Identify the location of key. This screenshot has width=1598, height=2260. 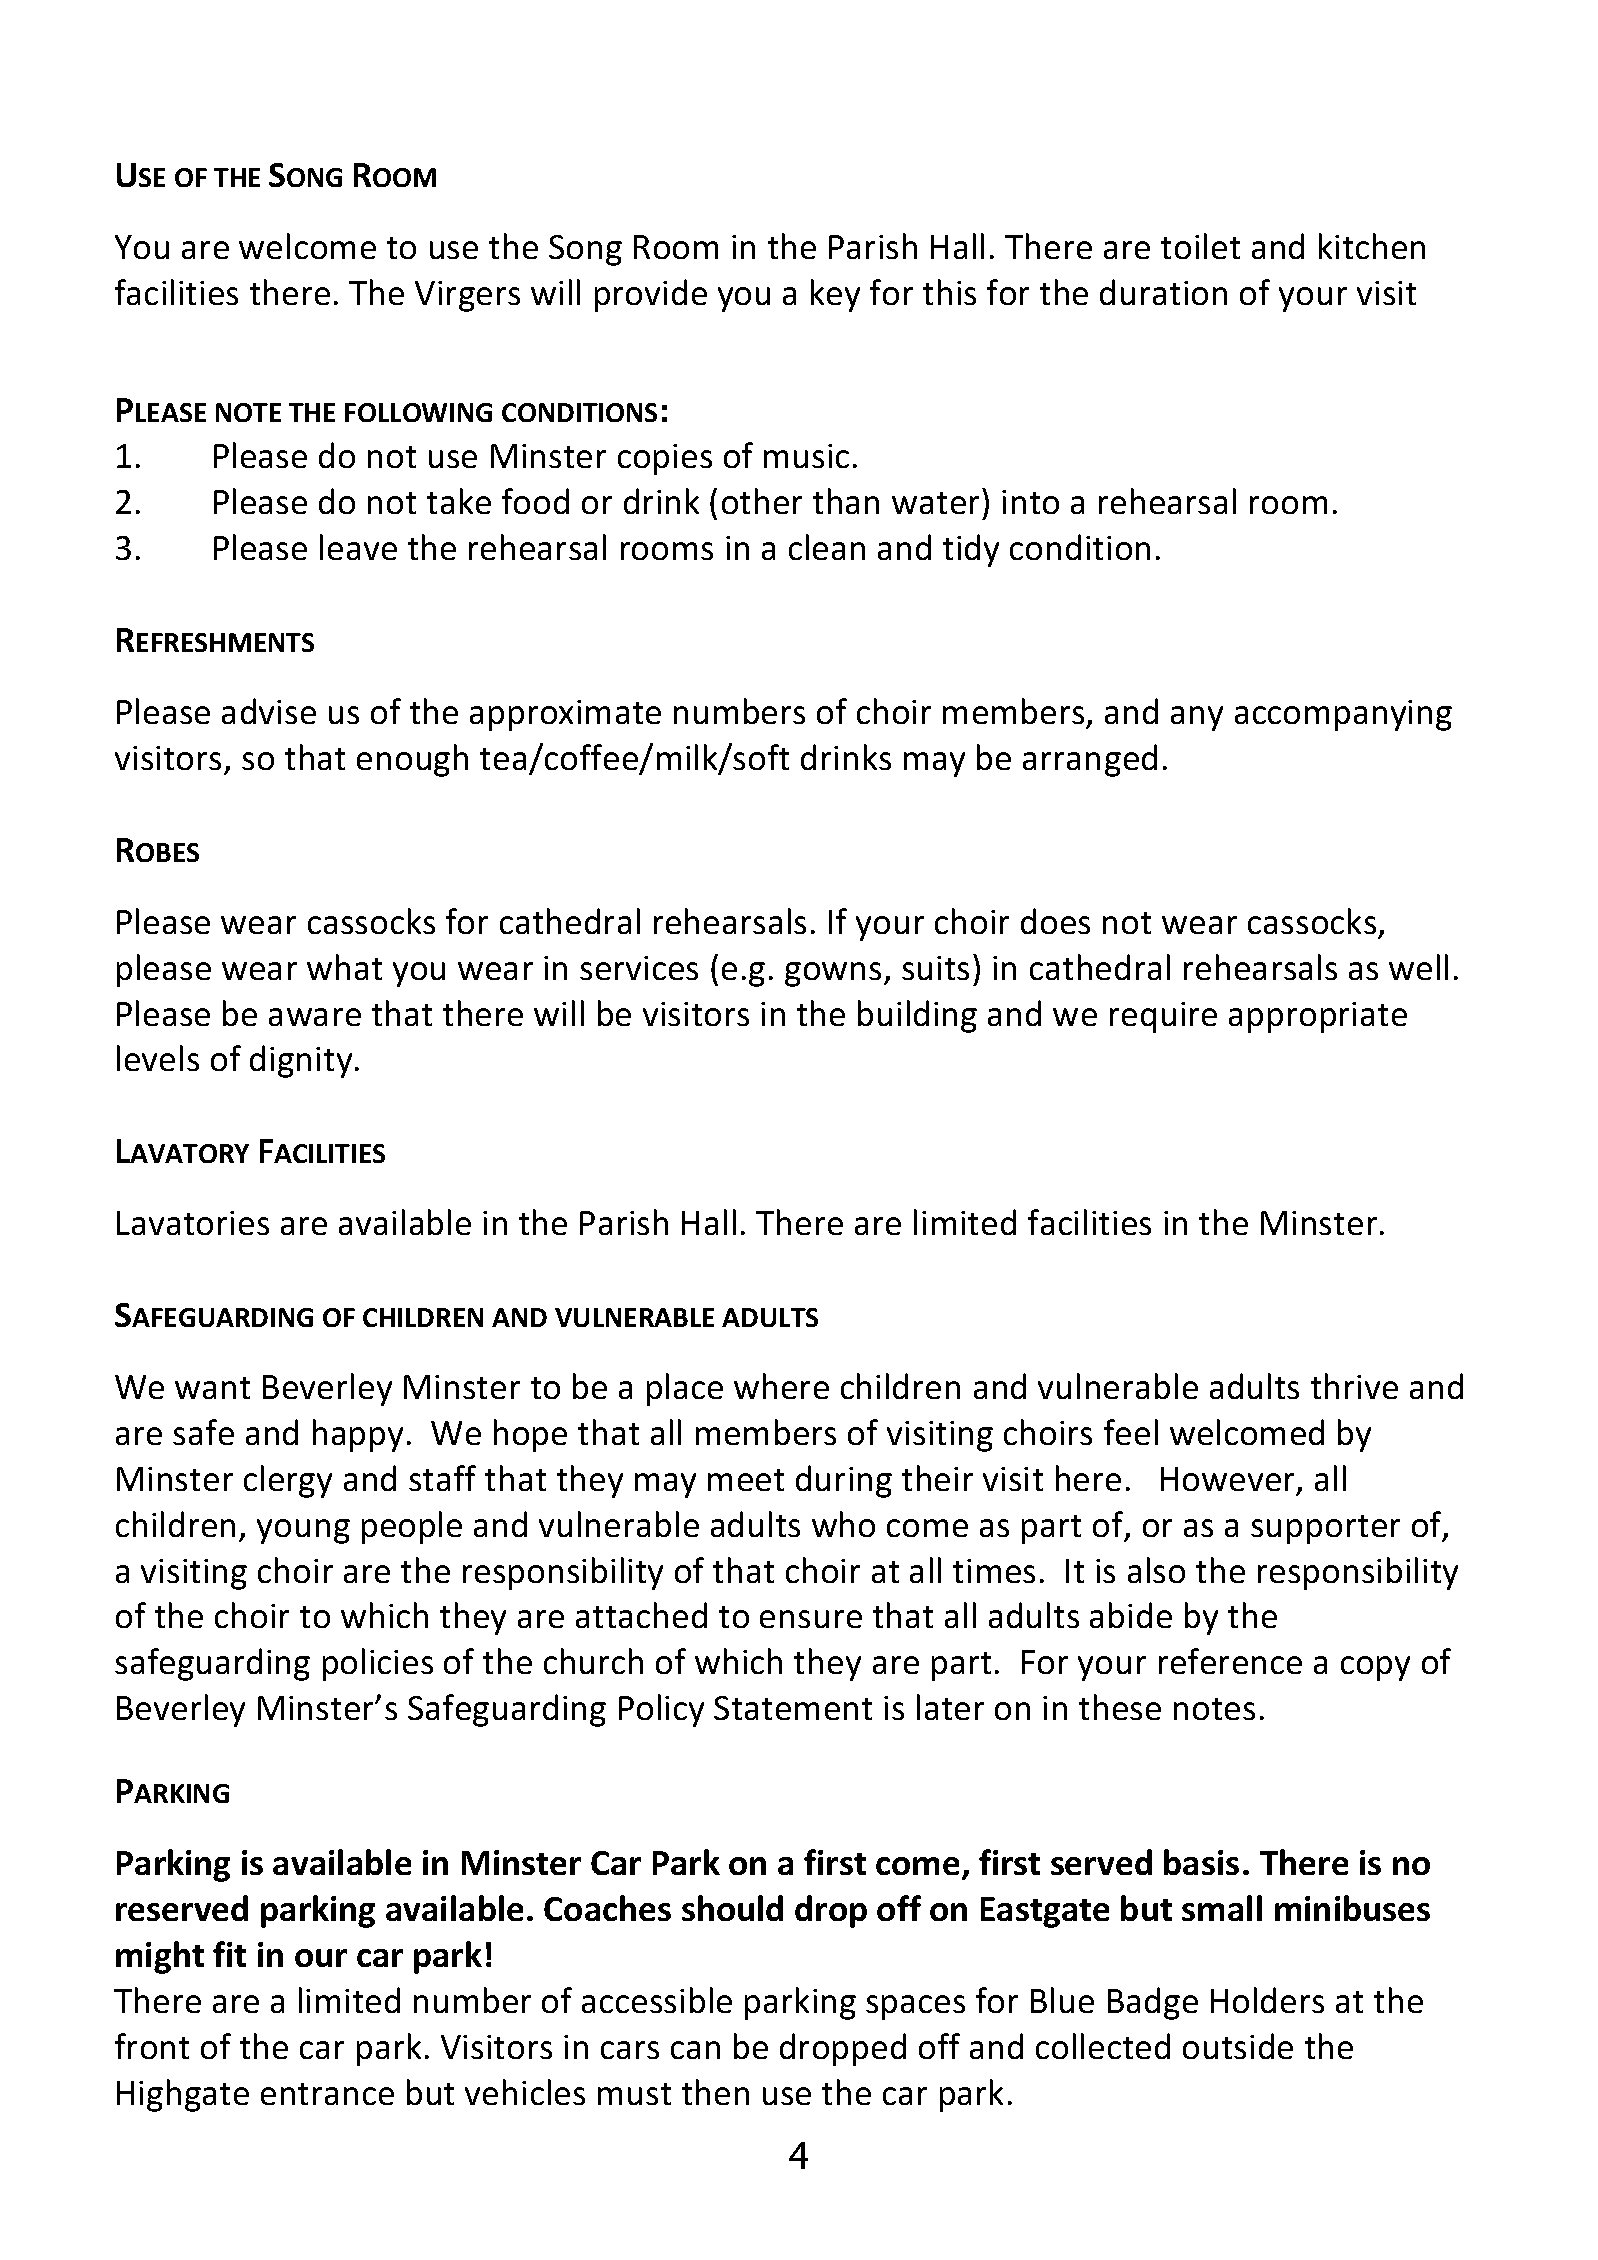
(835, 295).
